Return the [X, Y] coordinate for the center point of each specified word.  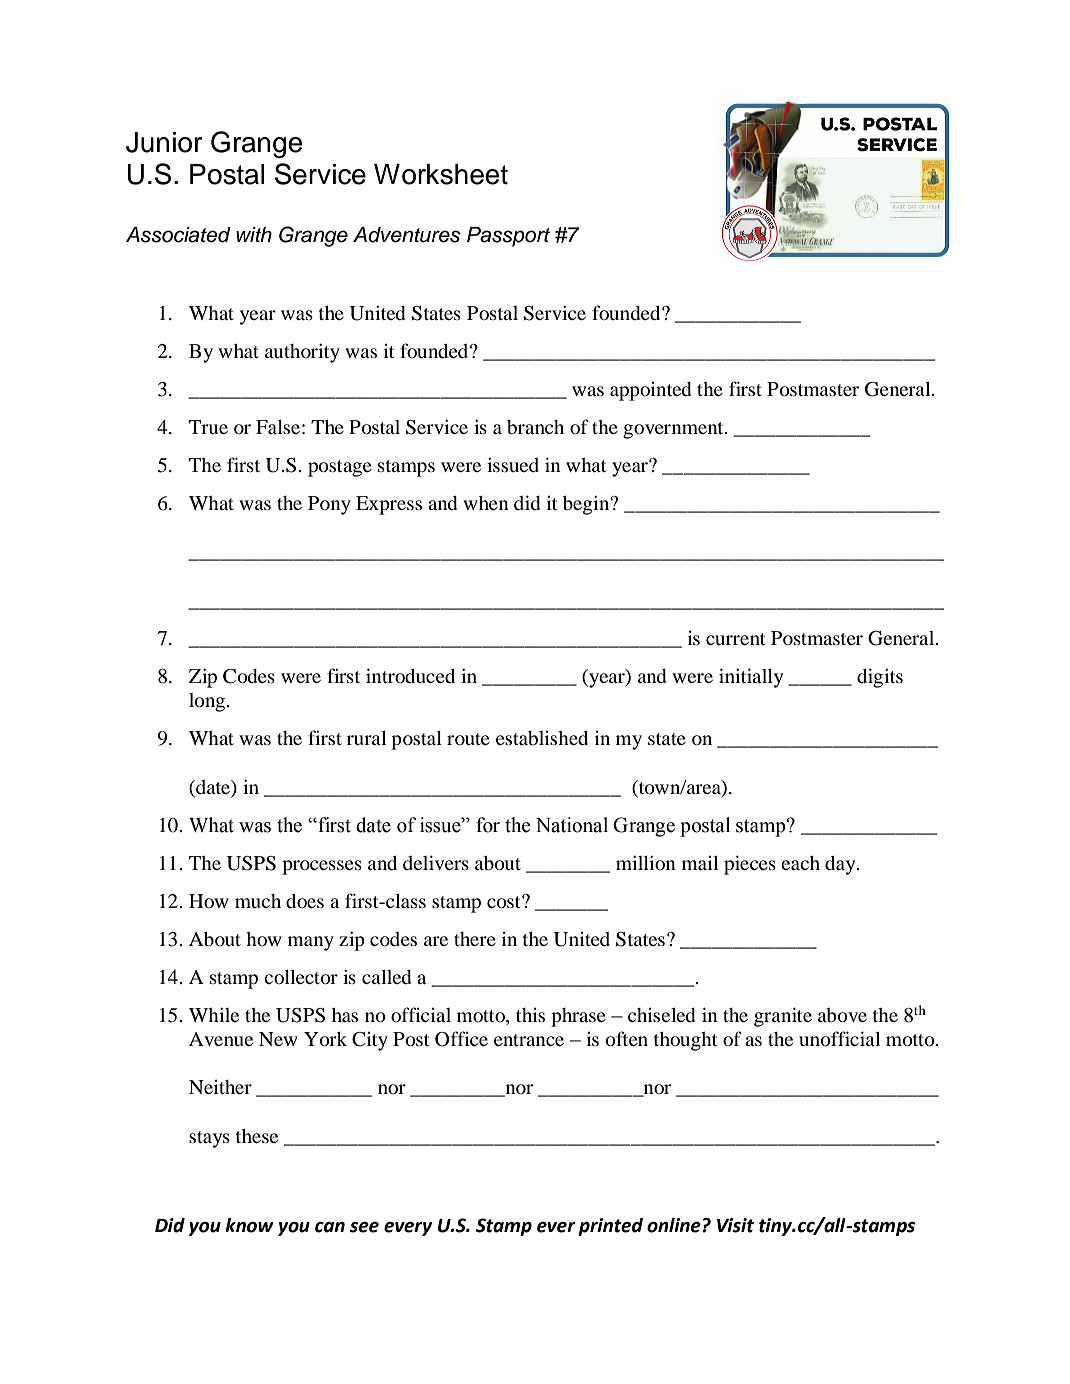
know [249, 1225]
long [208, 702]
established [542, 738]
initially [751, 678]
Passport [508, 237]
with [254, 234]
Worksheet [441, 174]
